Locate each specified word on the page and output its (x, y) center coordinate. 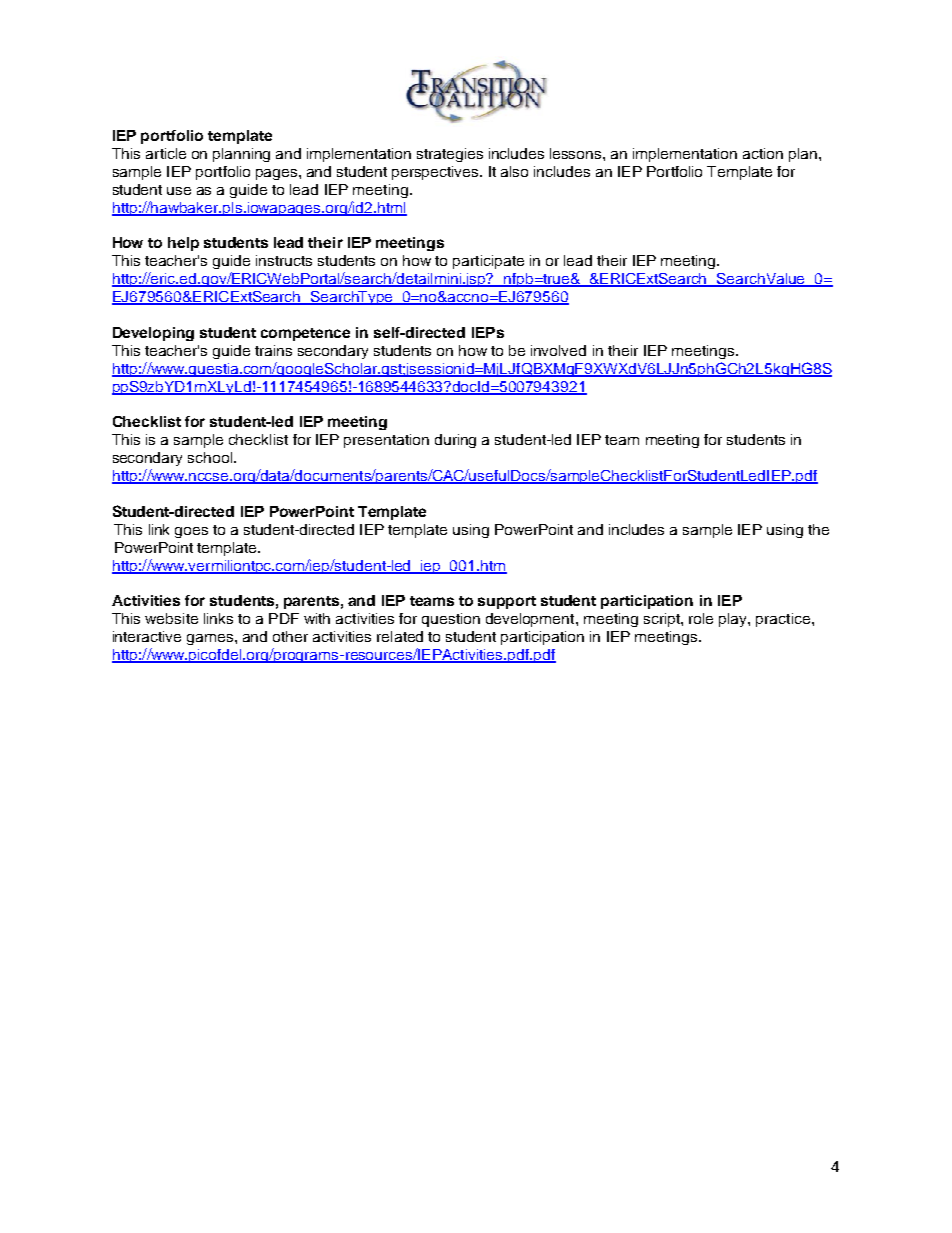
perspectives (436, 173)
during (455, 441)
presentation (386, 441)
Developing (153, 334)
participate (488, 262)
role (701, 618)
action (763, 153)
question (451, 620)
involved (558, 350)
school (210, 457)
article (166, 153)
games (211, 639)
